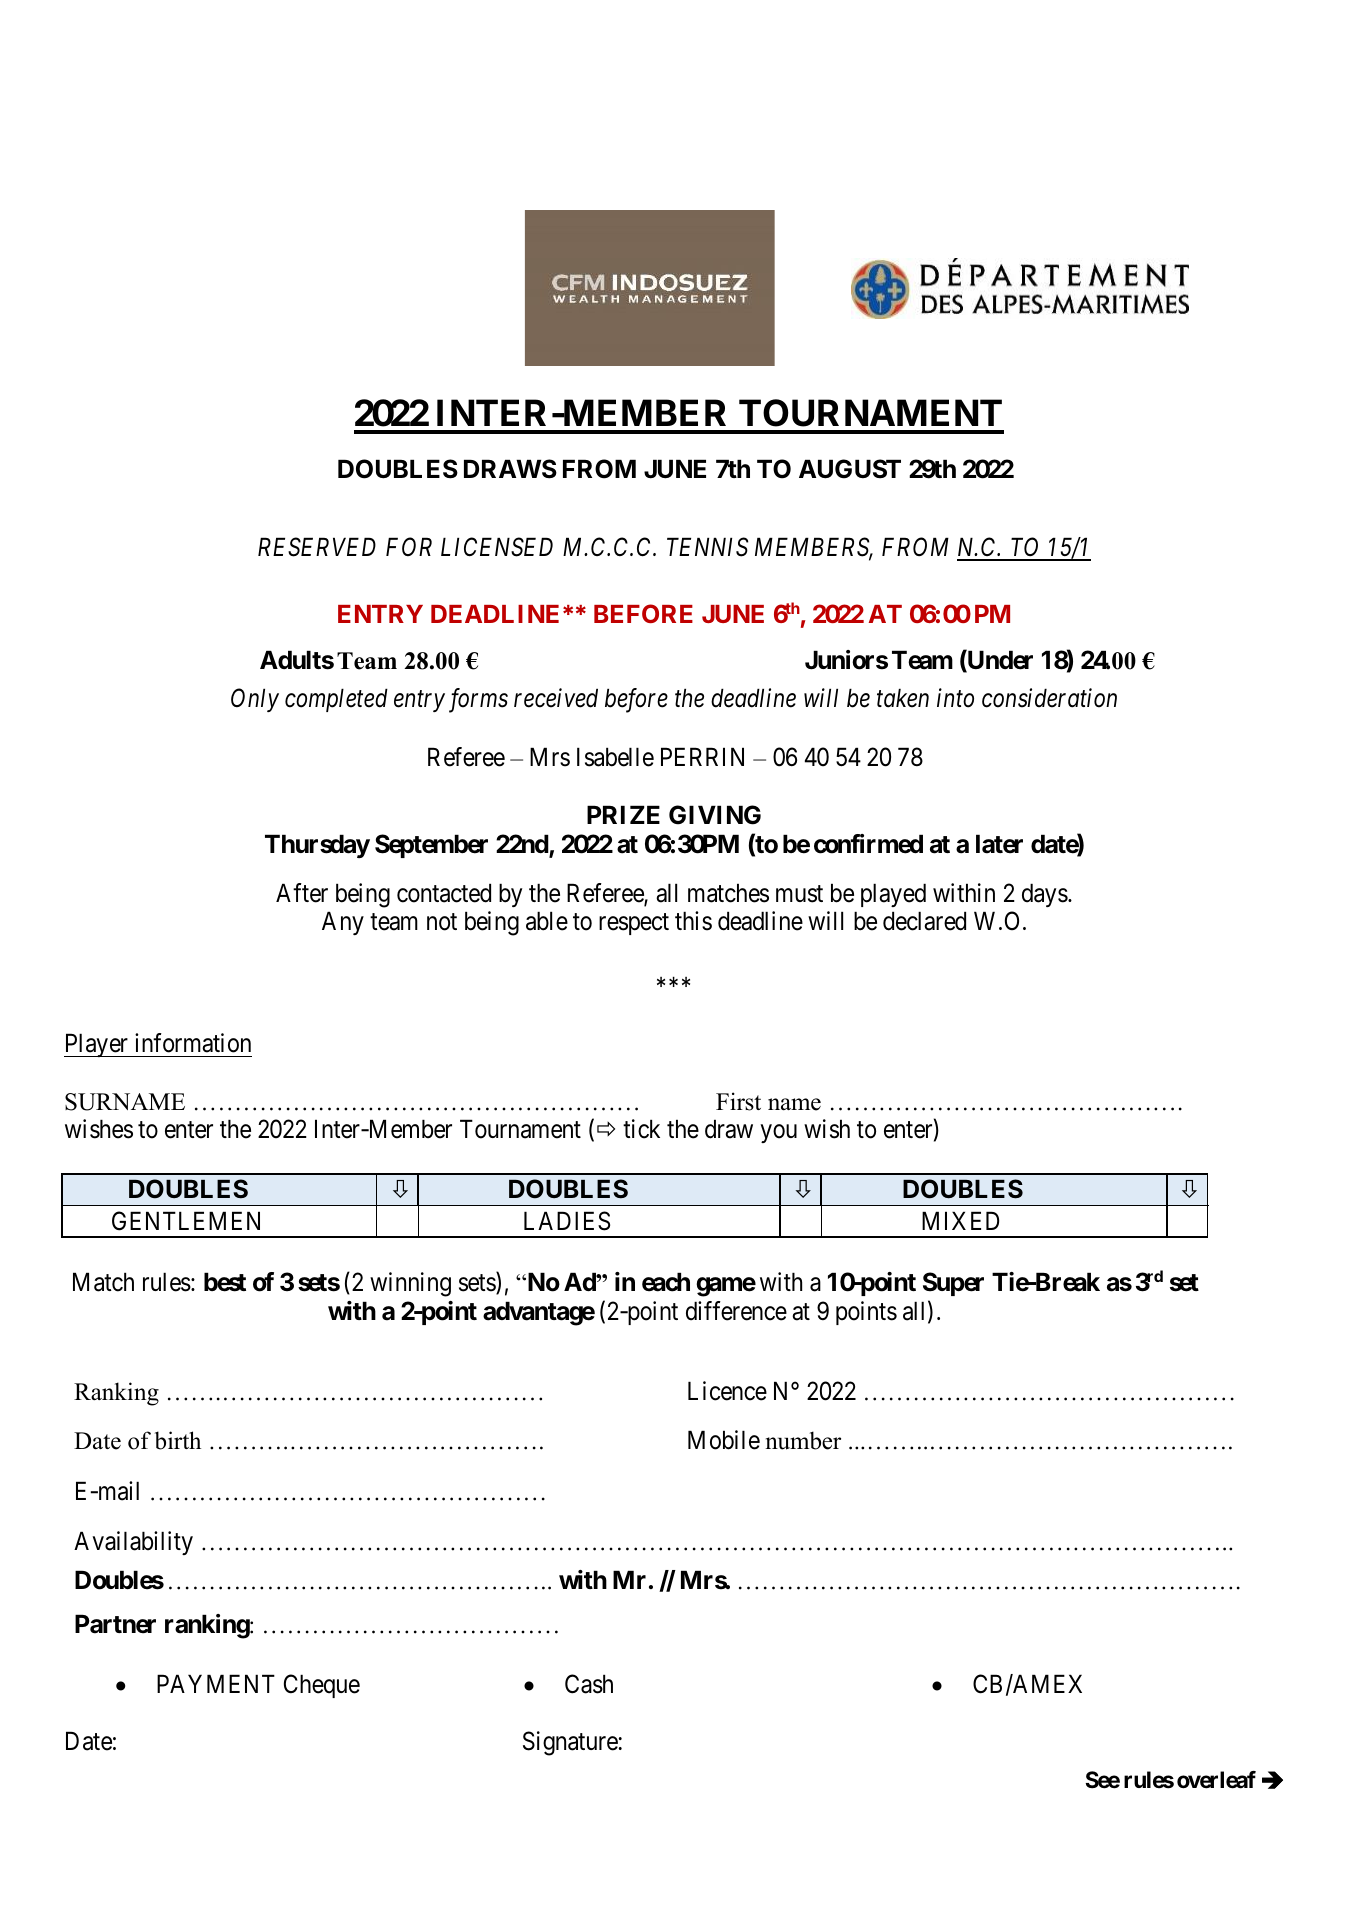 The width and height of the page is (1349, 1908). Describe the element at coordinates (779, 1134) in the page. I see `you` at that location.
